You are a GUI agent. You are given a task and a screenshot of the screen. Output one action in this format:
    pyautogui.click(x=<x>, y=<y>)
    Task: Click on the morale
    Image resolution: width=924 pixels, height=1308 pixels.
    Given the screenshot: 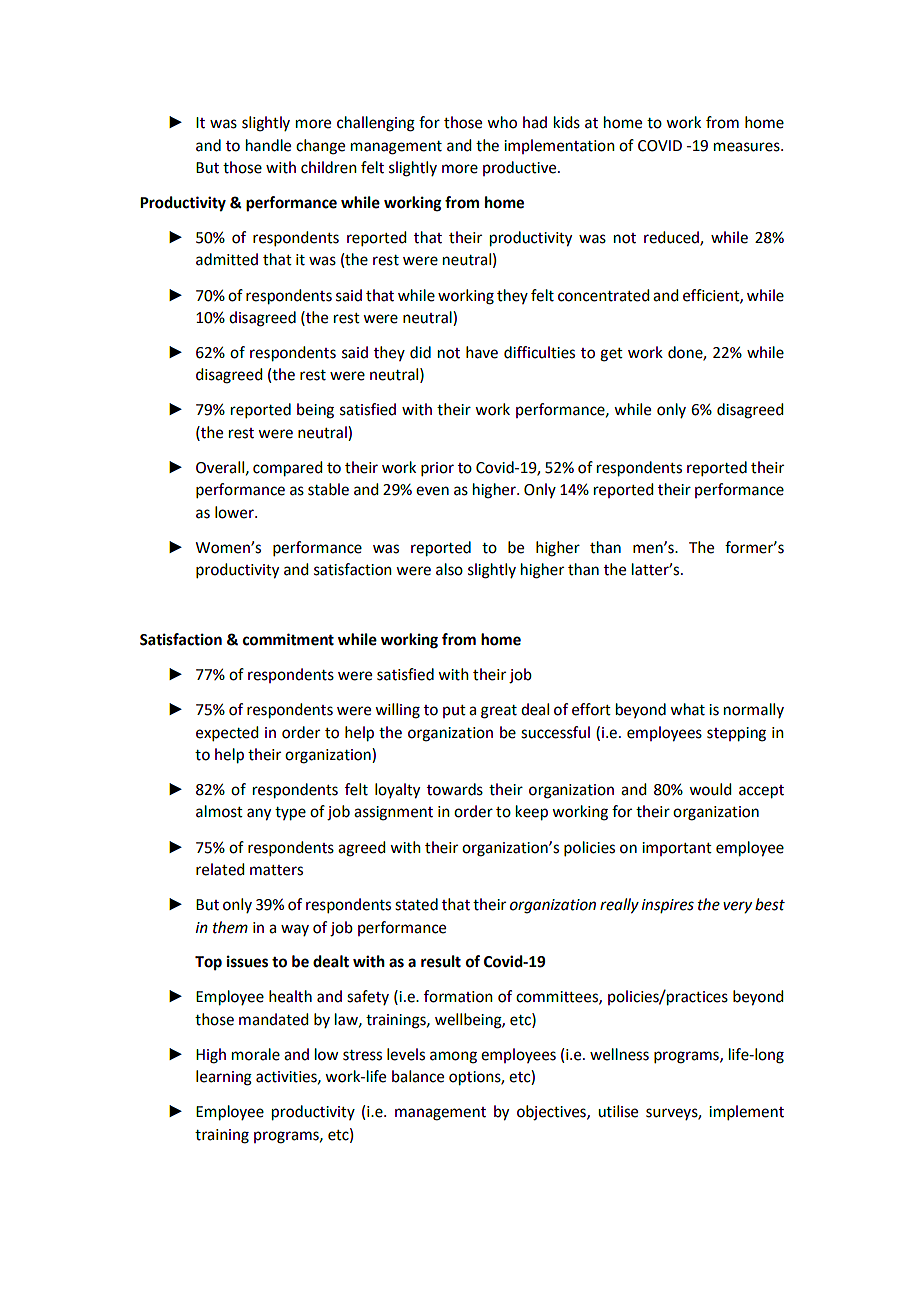 What is the action you would take?
    pyautogui.click(x=256, y=1054)
